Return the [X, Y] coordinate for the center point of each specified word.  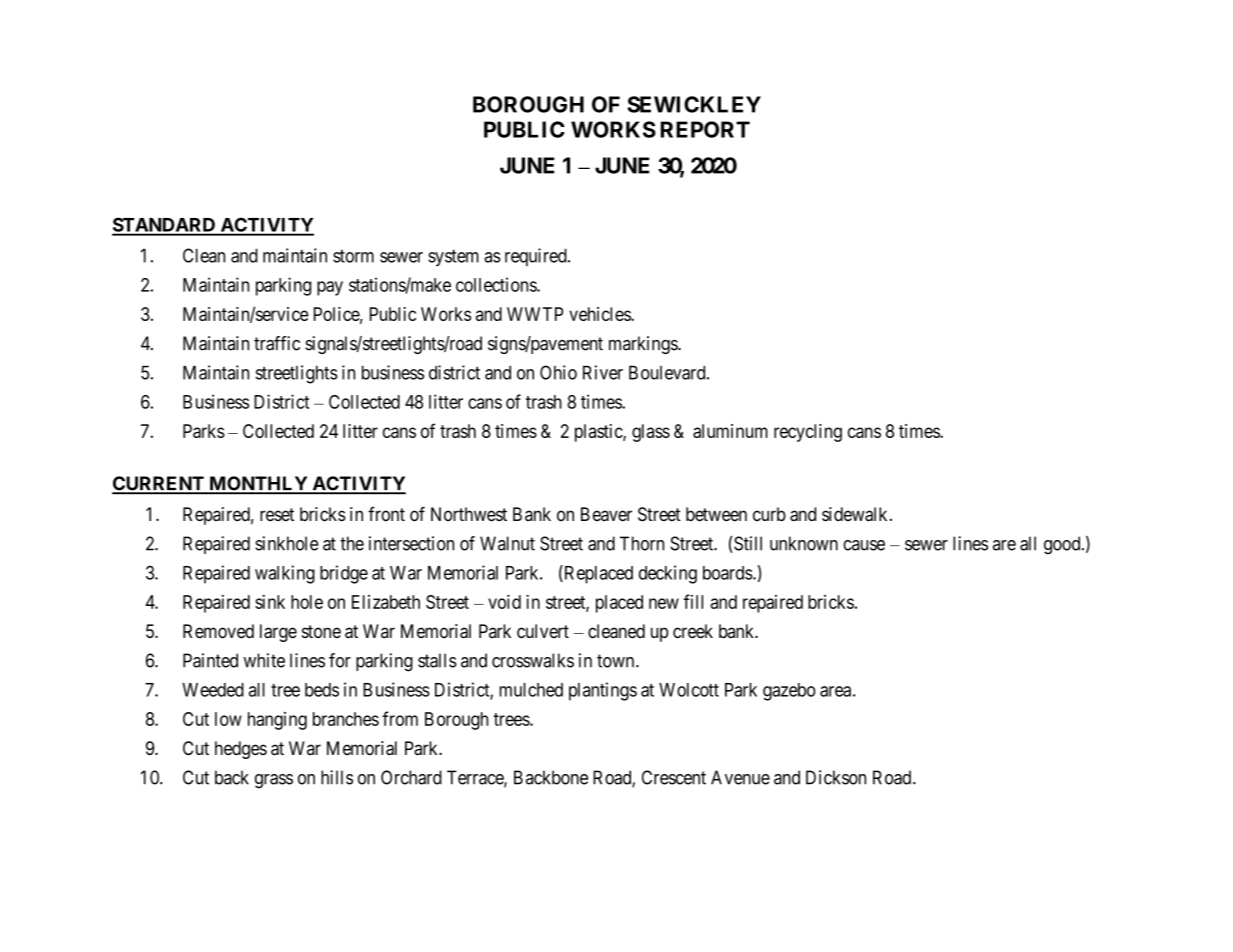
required [537, 257]
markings [644, 345]
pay [330, 288]
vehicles [600, 314]
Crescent [674, 777]
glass [651, 433]
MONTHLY [258, 484]
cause [864, 545]
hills [337, 777]
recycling [808, 433]
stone [321, 631]
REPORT [705, 129]
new [664, 603]
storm [353, 256]
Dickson [836, 777]
